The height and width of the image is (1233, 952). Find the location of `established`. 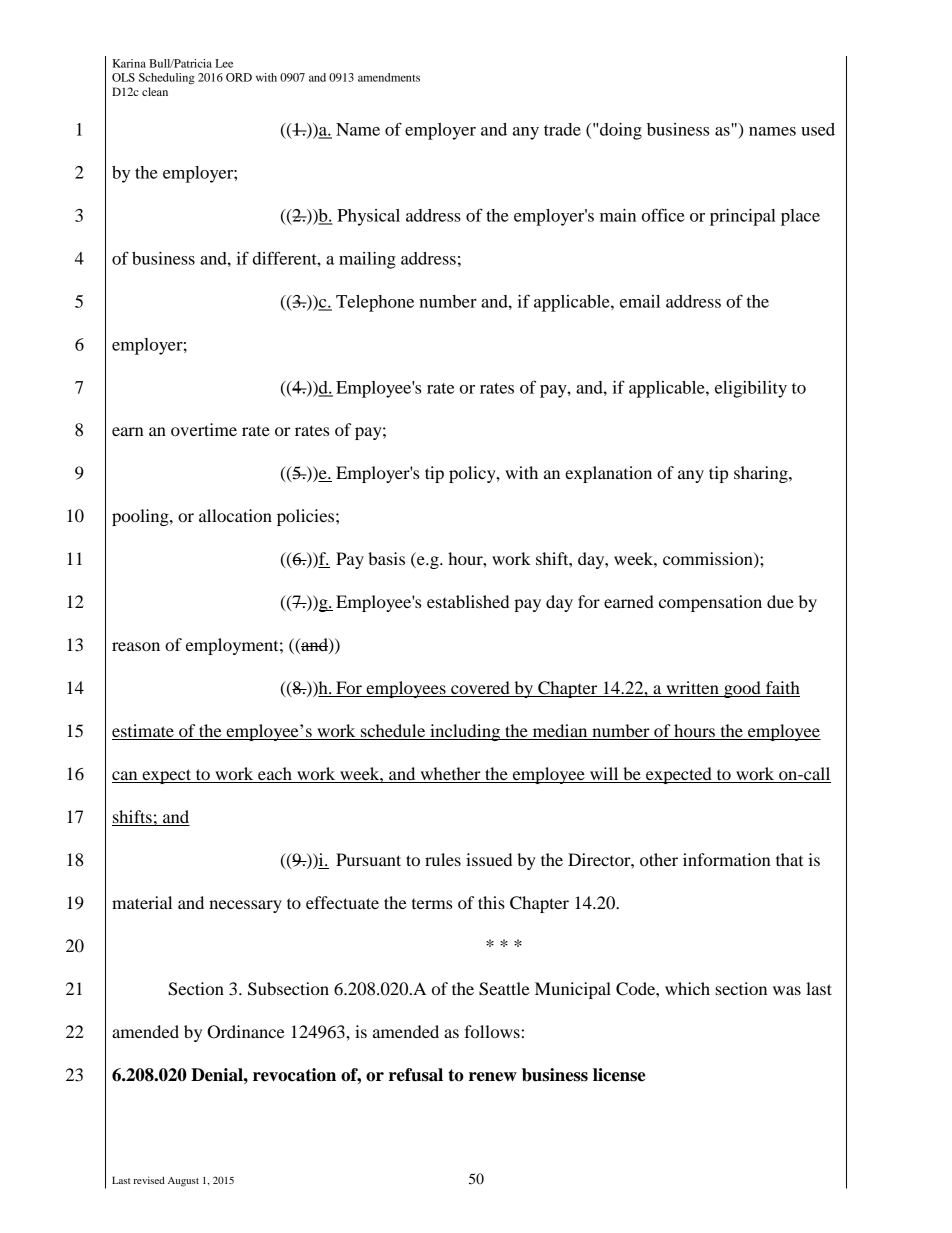

established is located at coordinates (468, 601).
